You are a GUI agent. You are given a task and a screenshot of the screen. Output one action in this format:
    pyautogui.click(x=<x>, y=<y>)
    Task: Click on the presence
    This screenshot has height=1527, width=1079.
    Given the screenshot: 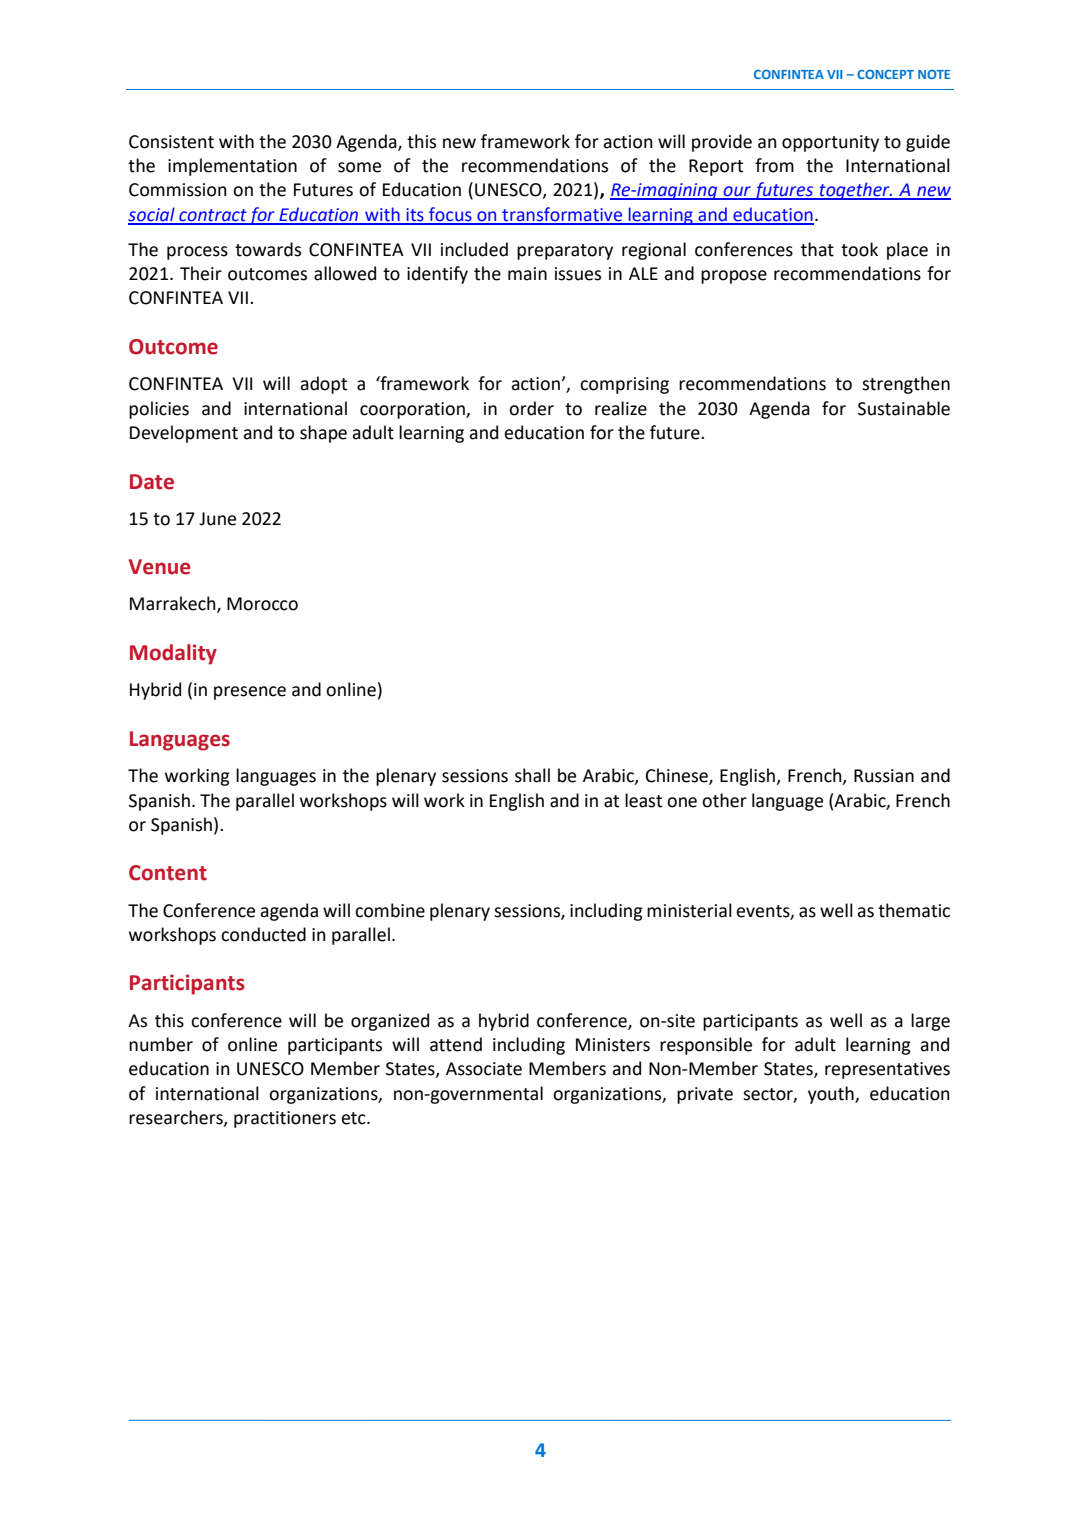 What is the action you would take?
    pyautogui.click(x=250, y=693)
